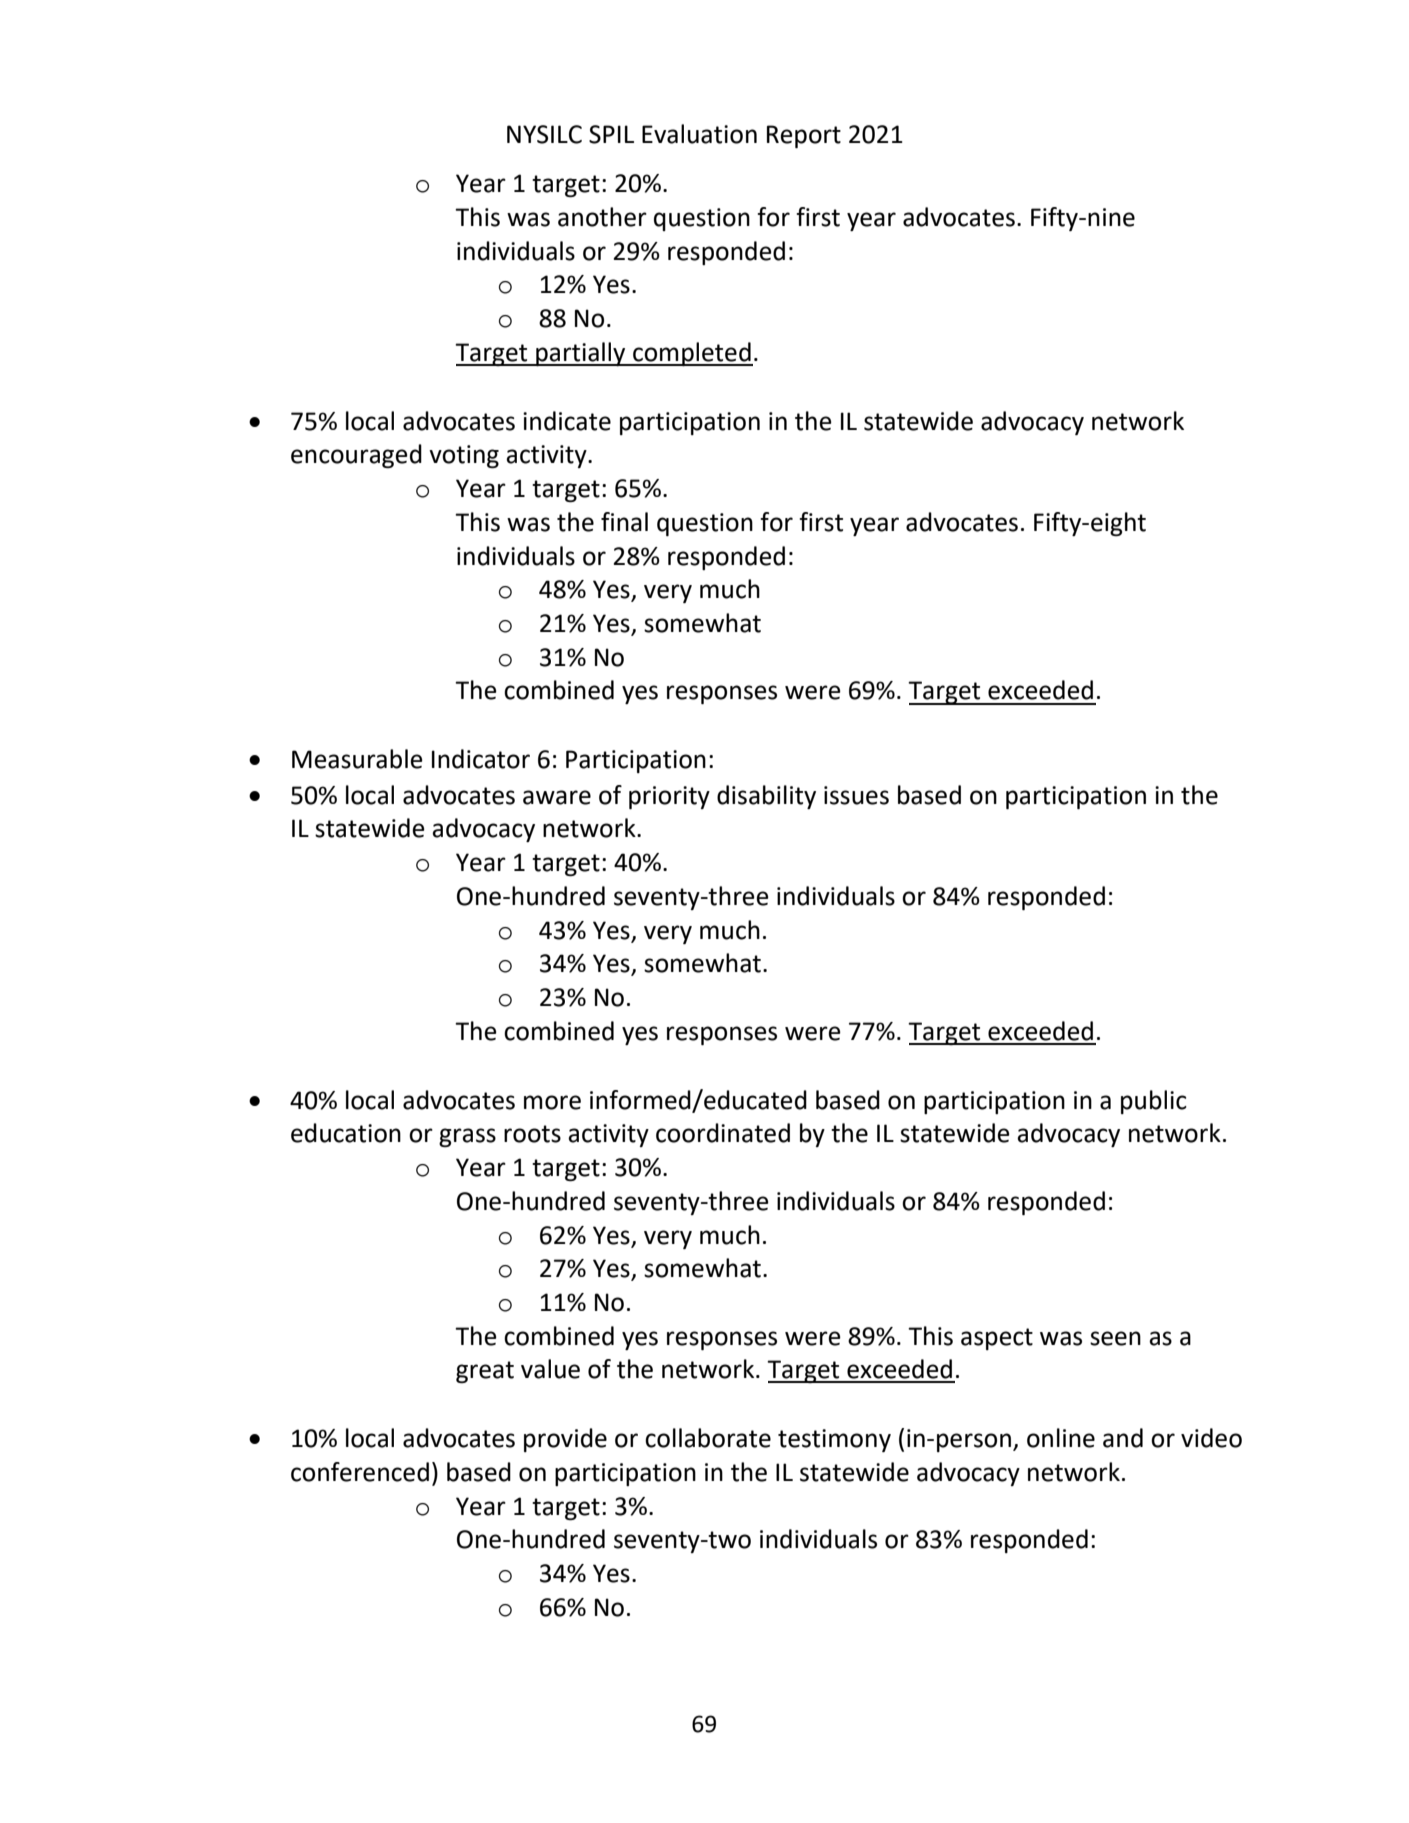 This image has height=1823, width=1409. I want to click on another, so click(602, 217).
